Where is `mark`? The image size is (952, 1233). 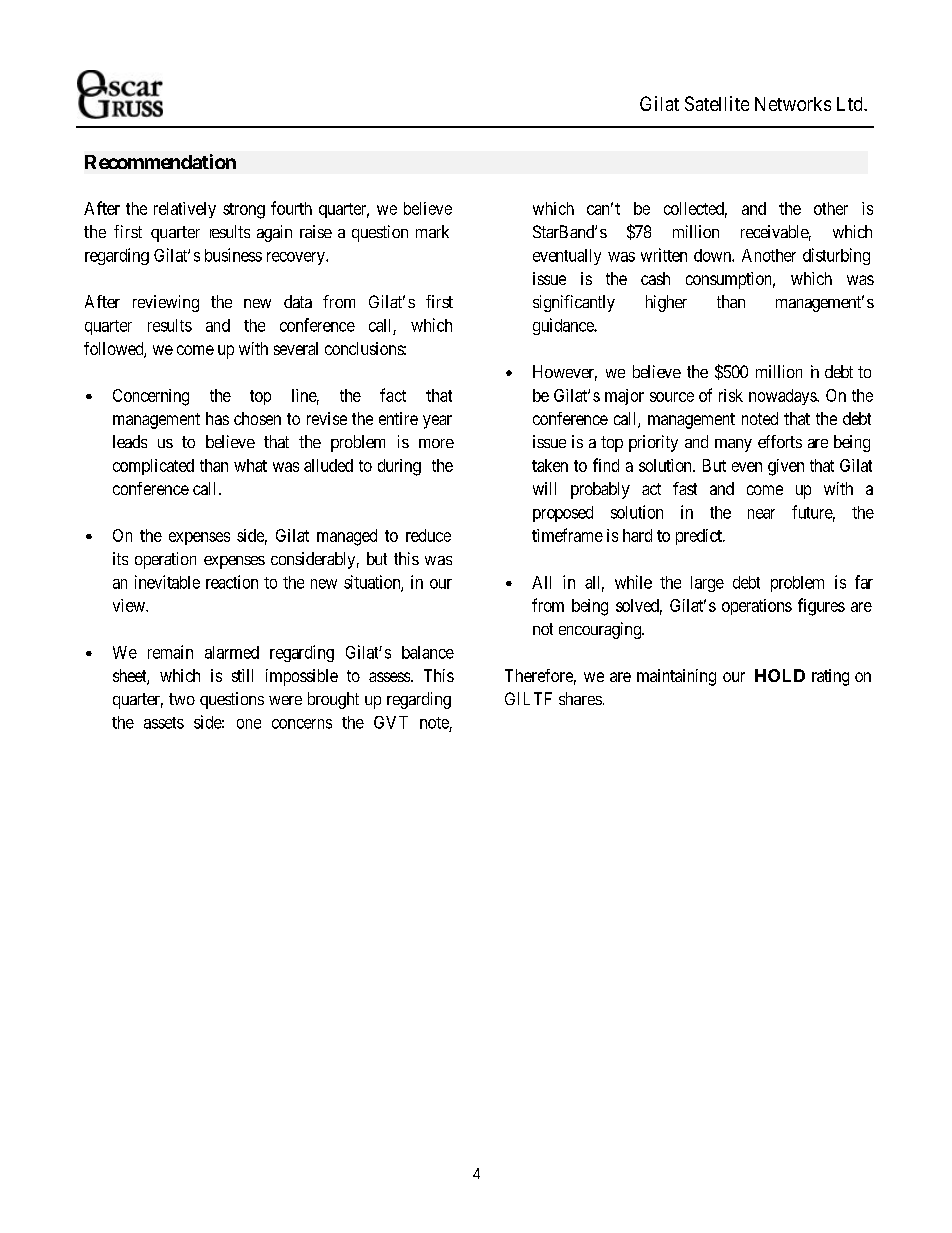 mark is located at coordinates (432, 231).
